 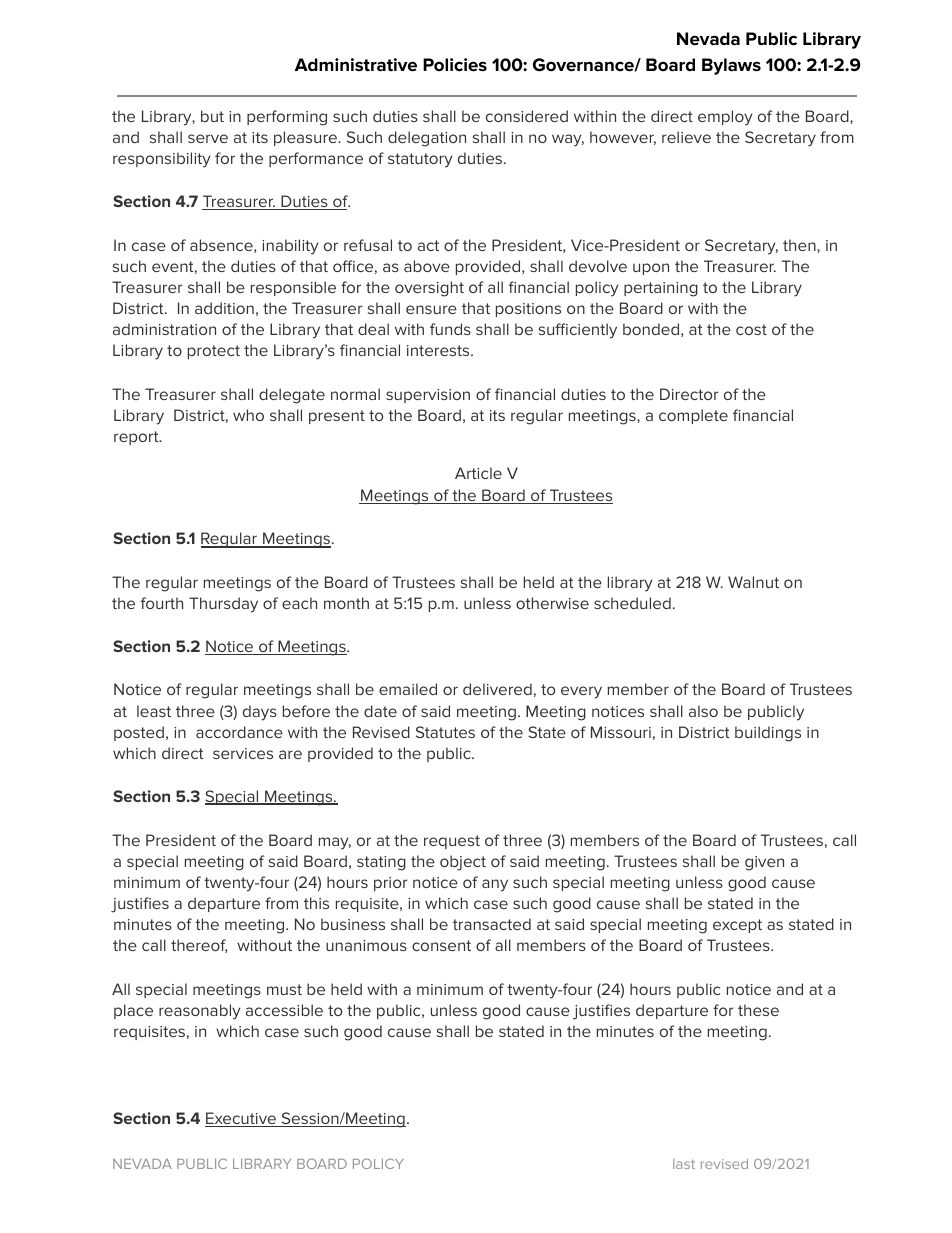 What do you see at coordinates (239, 732) in the screenshot?
I see `accordance` at bounding box center [239, 732].
